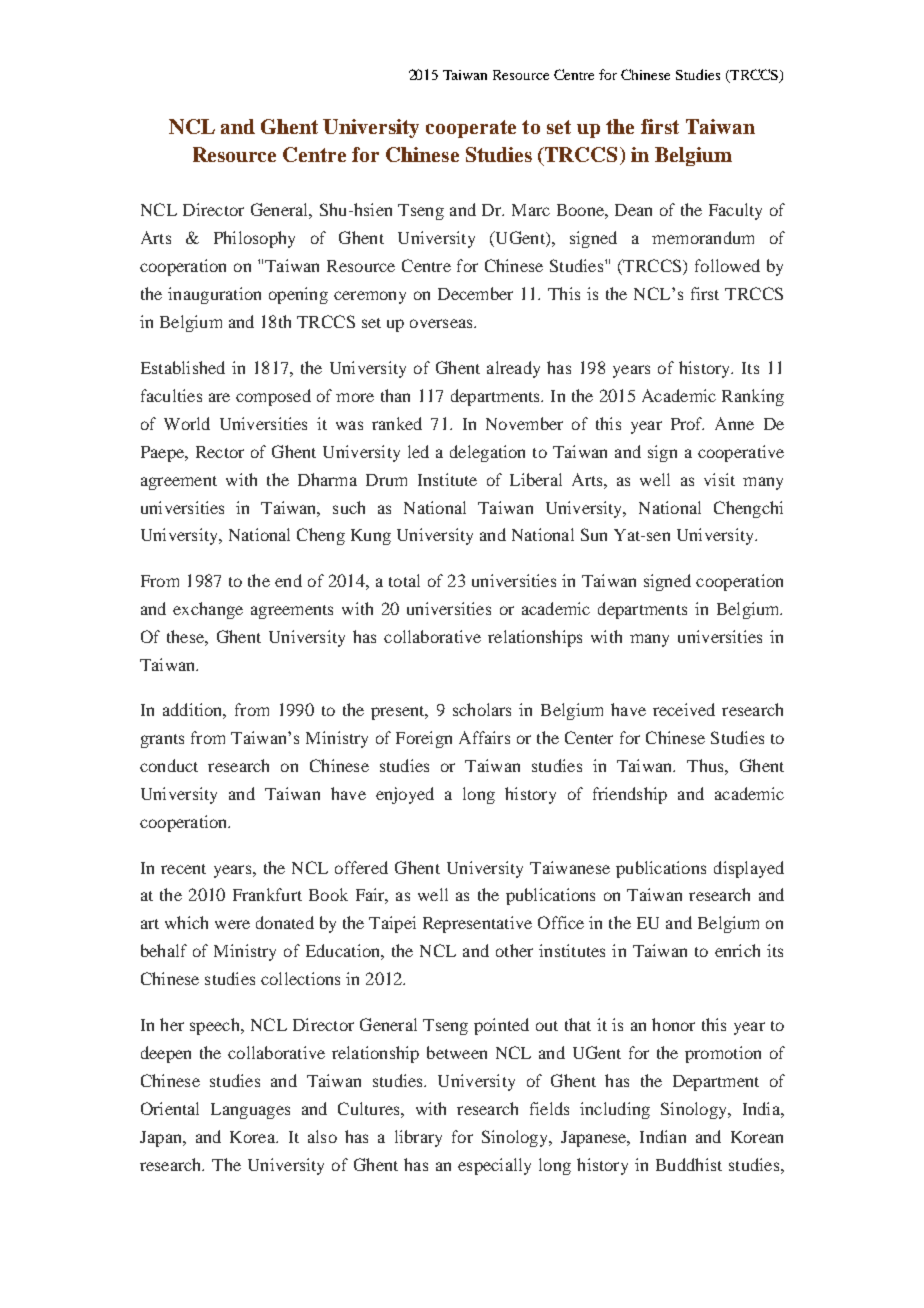  I want to click on Dean, so click(633, 210).
